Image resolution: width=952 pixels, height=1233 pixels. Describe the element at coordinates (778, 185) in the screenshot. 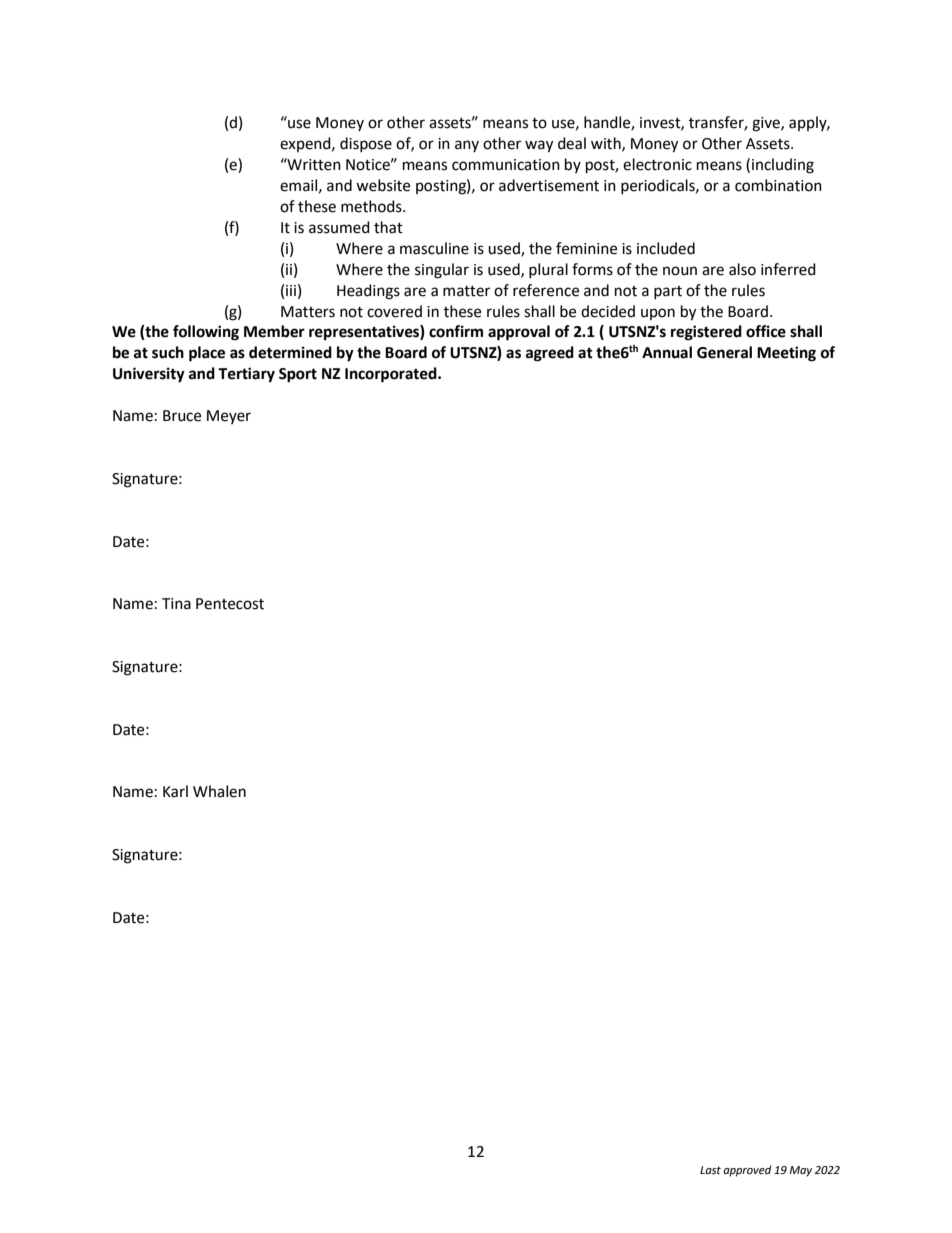

I see `combination` at that location.
